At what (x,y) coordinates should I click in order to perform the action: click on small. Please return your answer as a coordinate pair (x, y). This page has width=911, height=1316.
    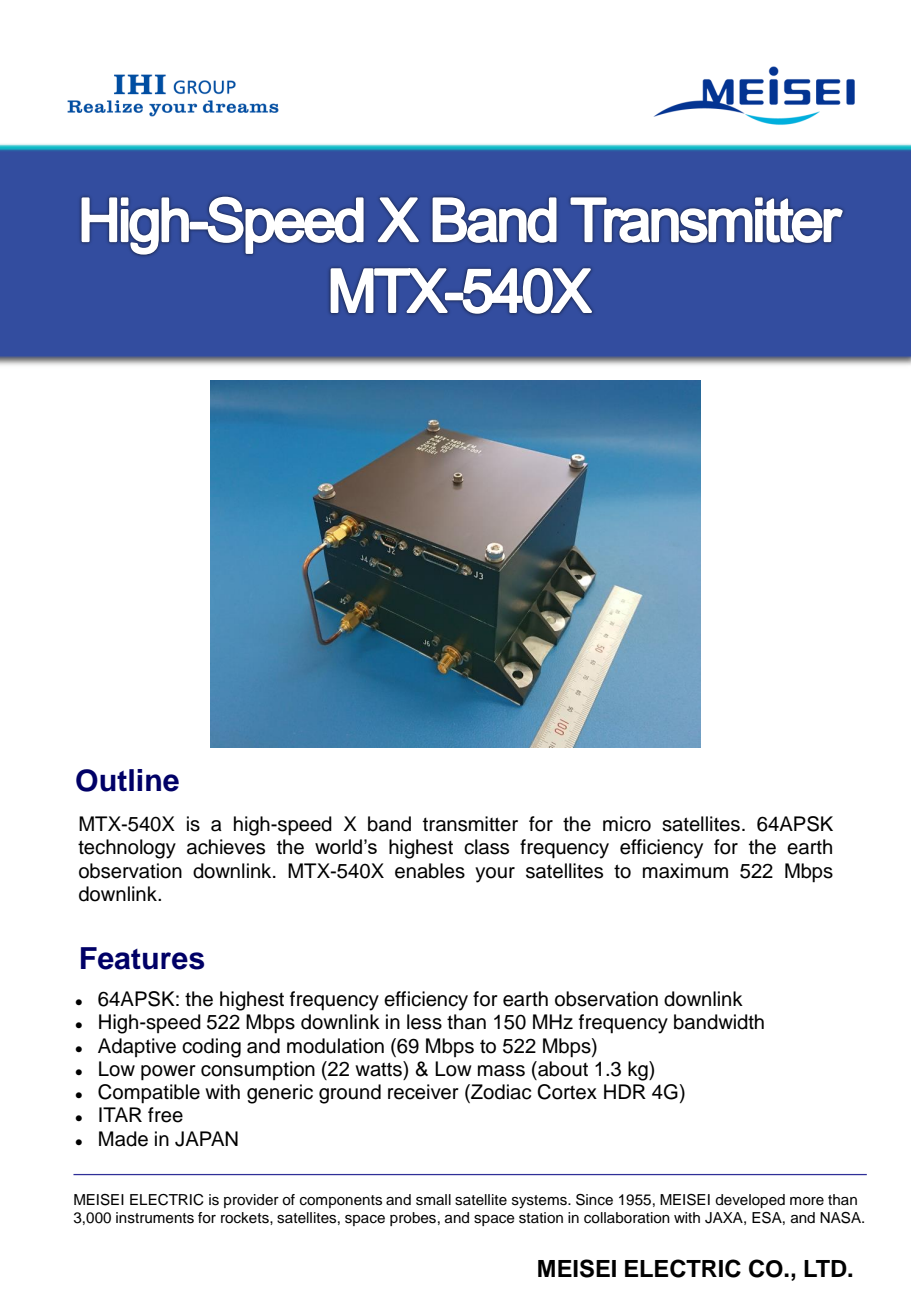
    Looking at the image, I should click on (433, 1200).
